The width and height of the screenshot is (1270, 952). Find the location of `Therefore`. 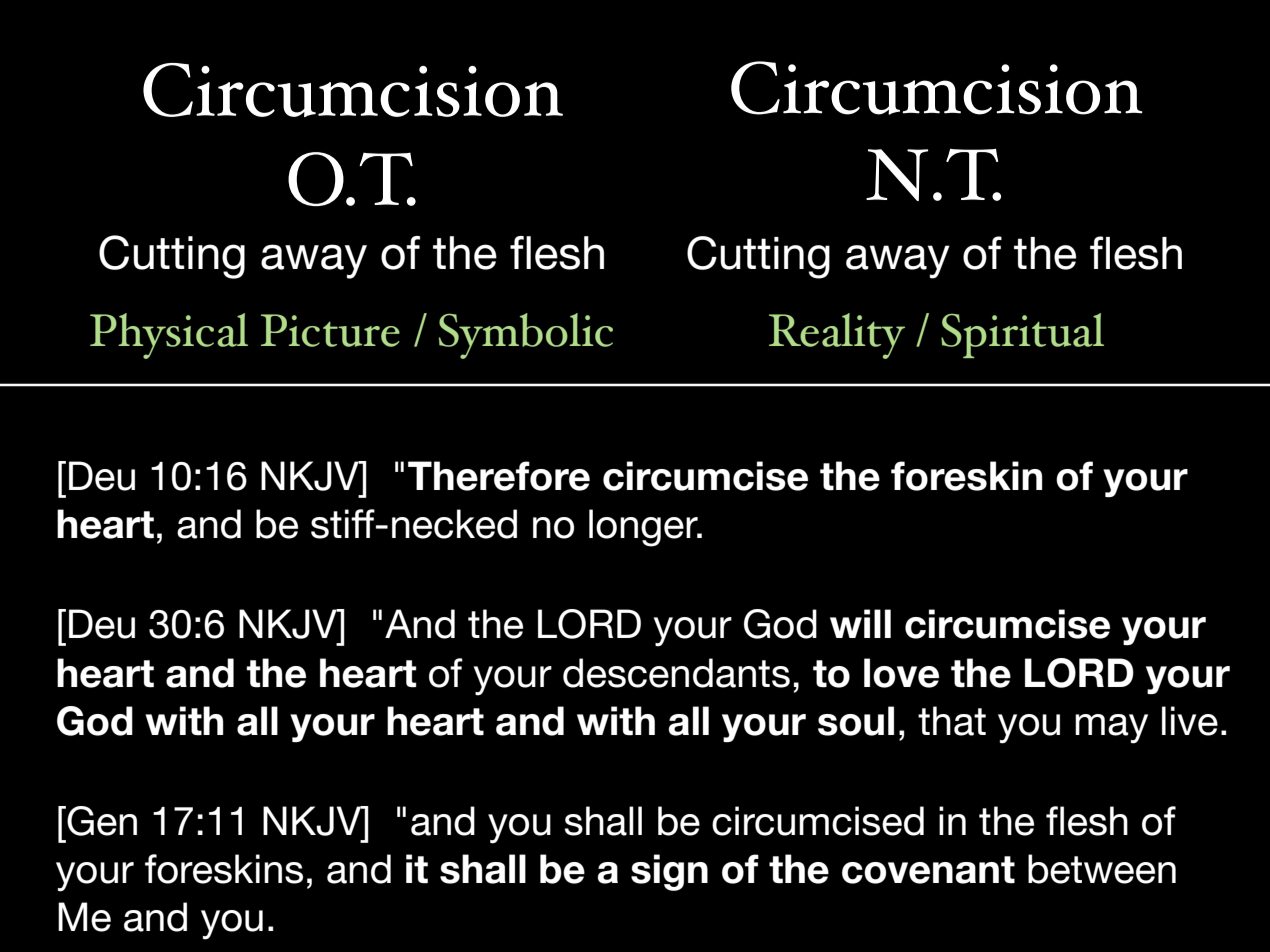

Therefore is located at coordinates (499, 476).
